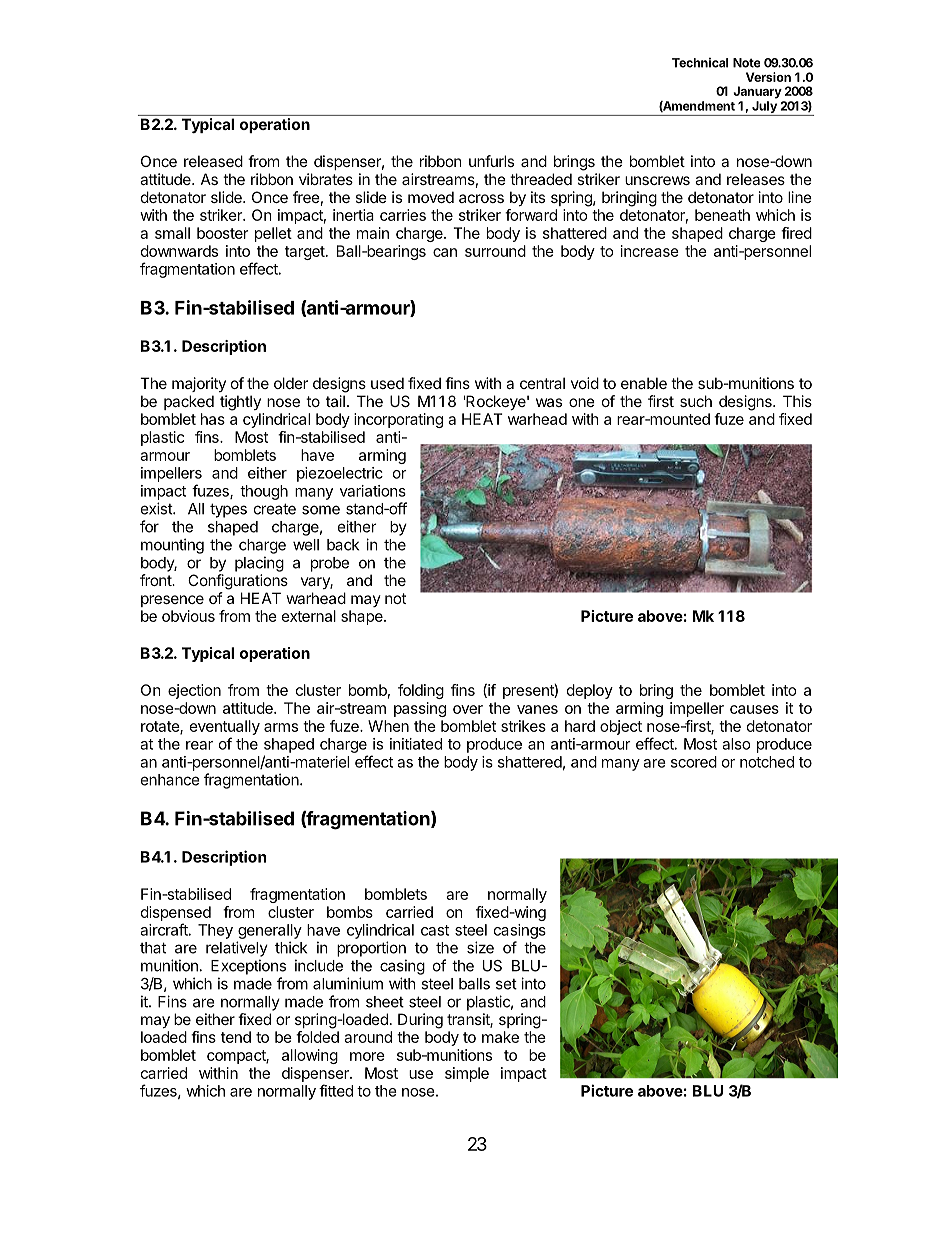  What do you see at coordinates (213, 161) in the image?
I see `released` at bounding box center [213, 161].
